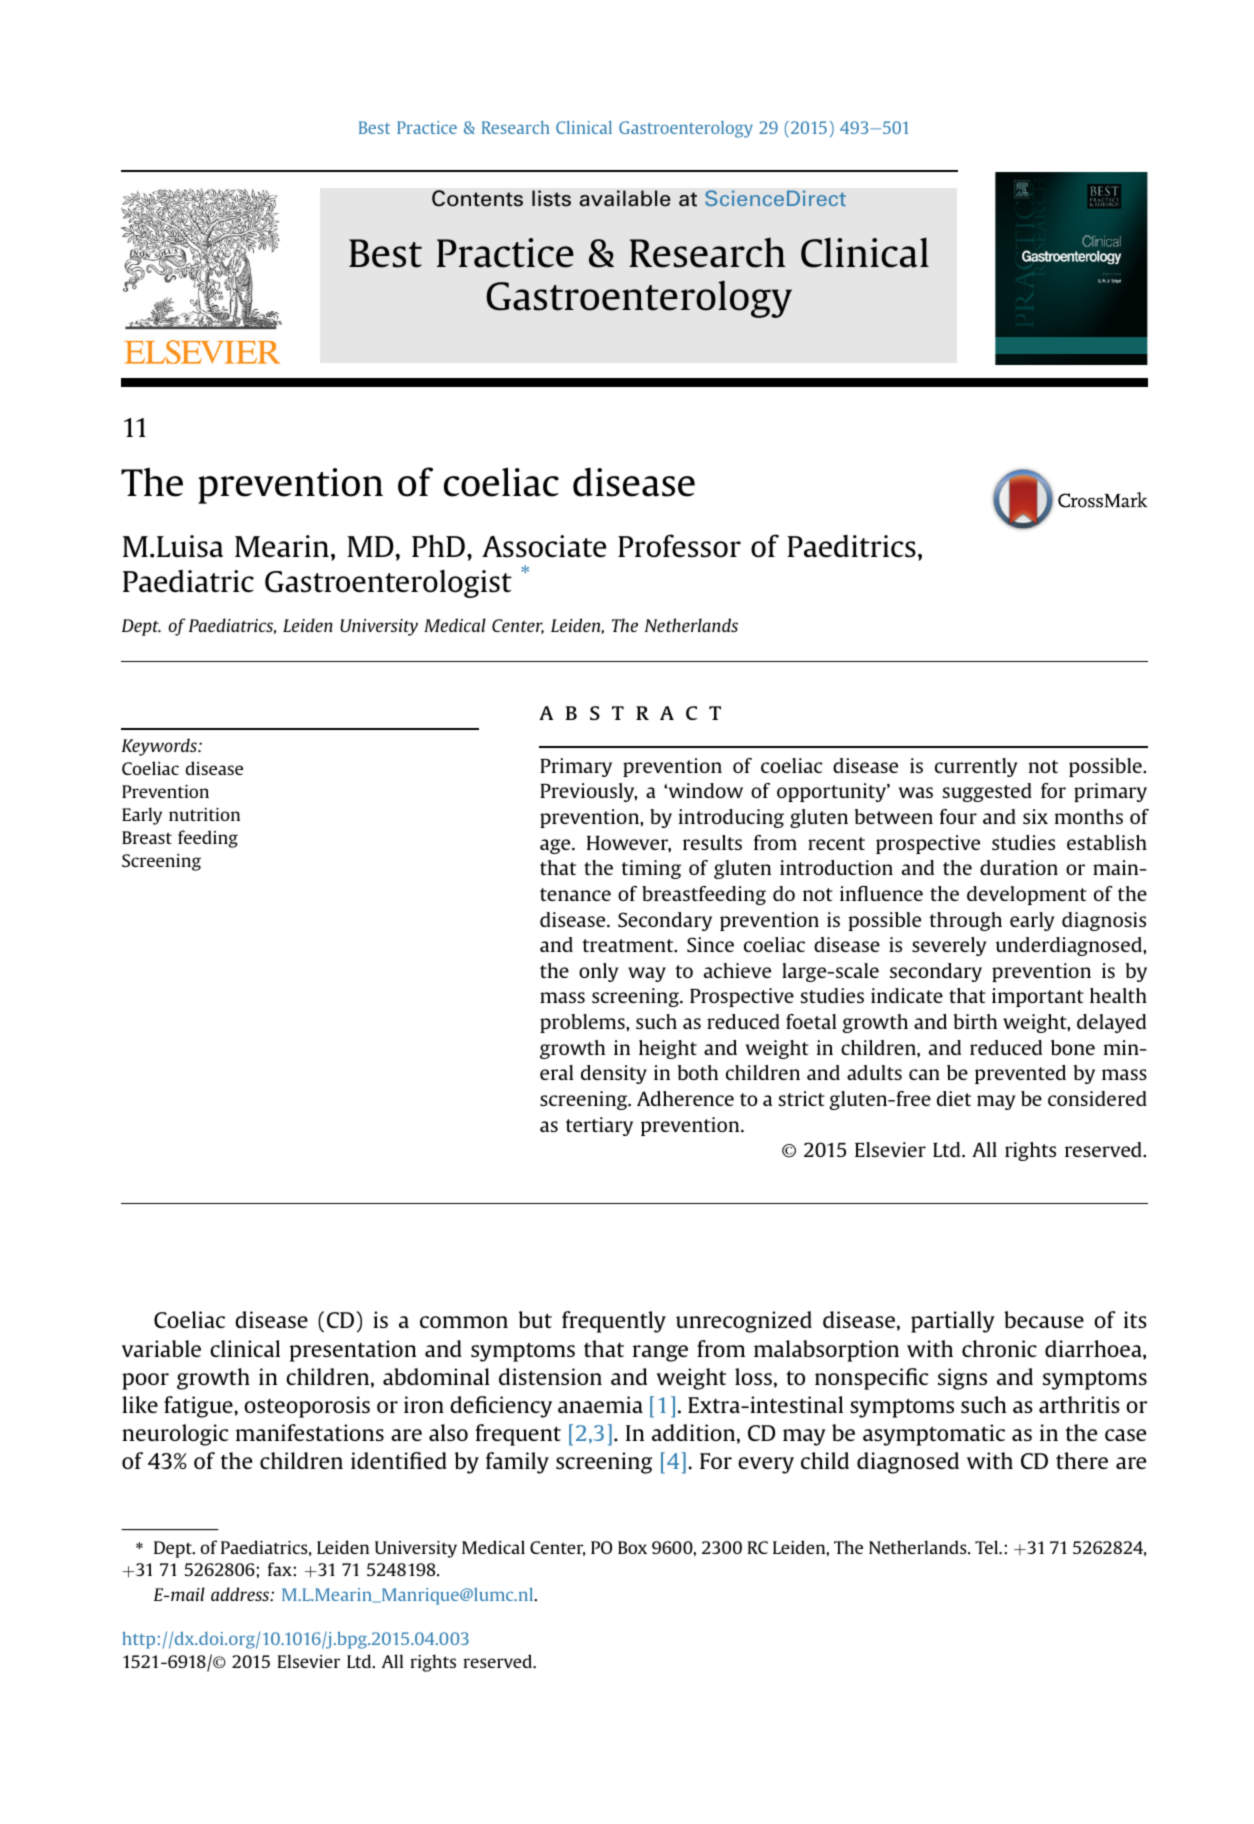  Describe the element at coordinates (477, 198) in the page. I see `Contents` at that location.
